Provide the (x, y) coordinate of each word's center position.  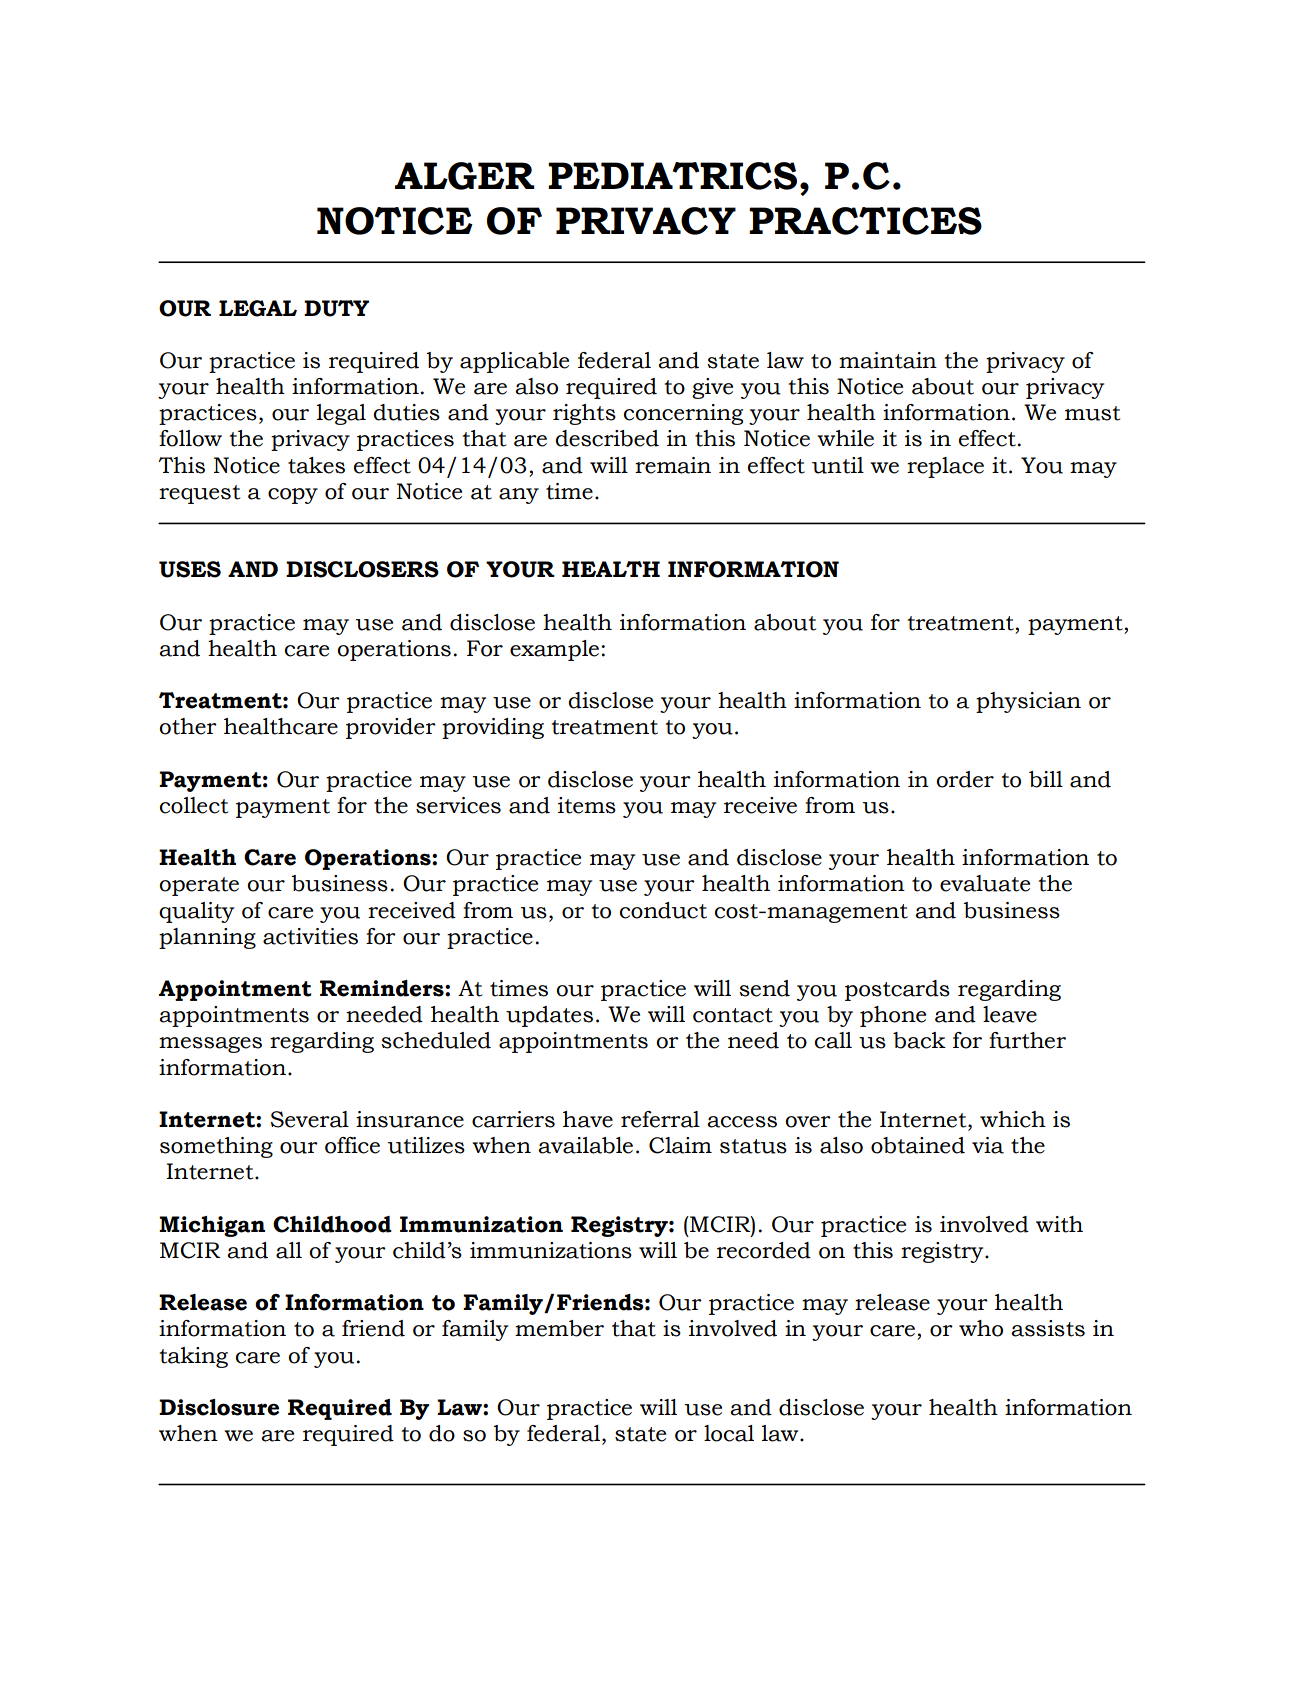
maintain (888, 360)
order (965, 779)
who (981, 1328)
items (587, 805)
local (729, 1433)
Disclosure (219, 1407)
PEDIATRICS (672, 176)
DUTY (336, 308)
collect (194, 805)
